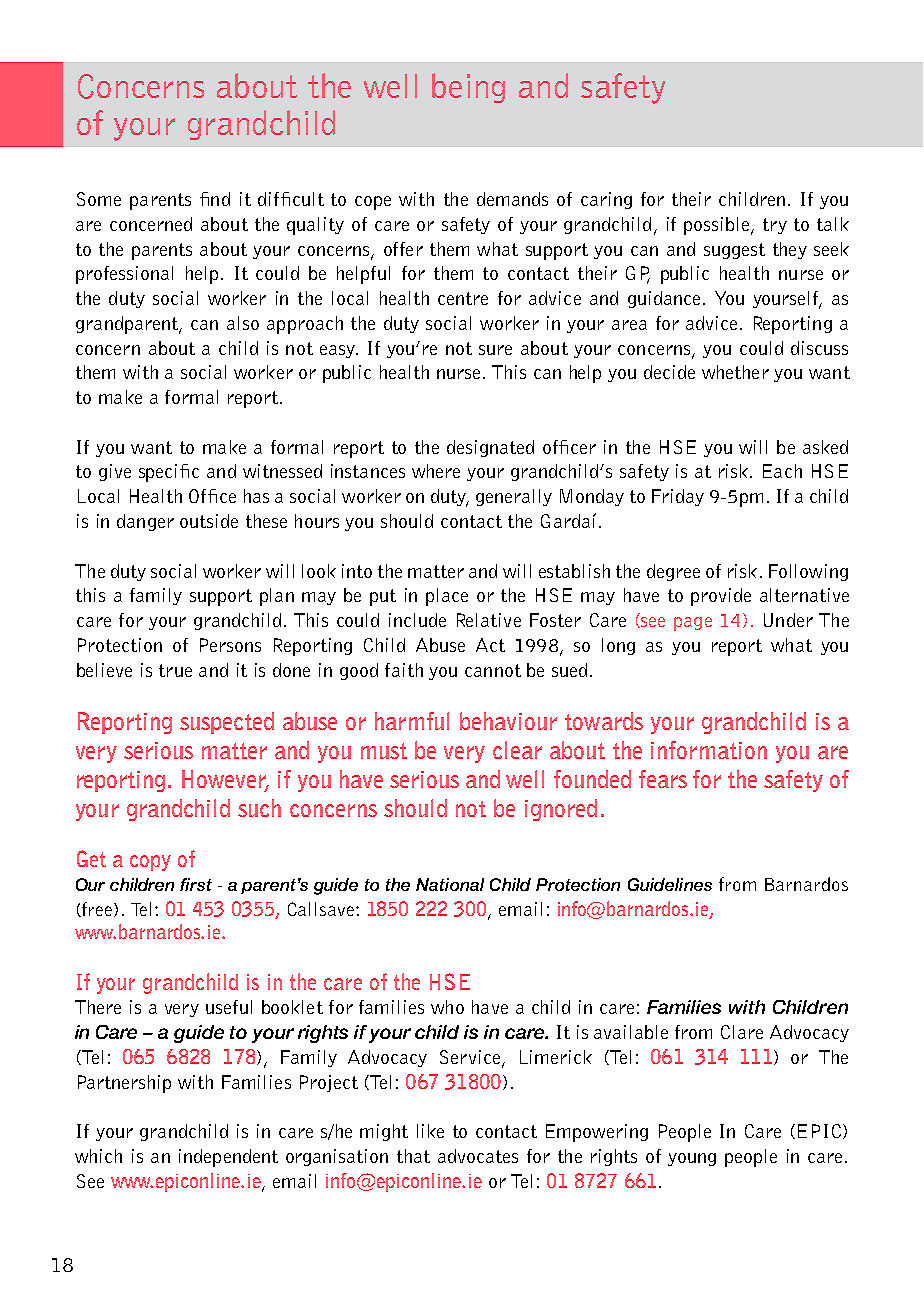 This document has width=924, height=1311. I want to click on fears, so click(663, 779).
